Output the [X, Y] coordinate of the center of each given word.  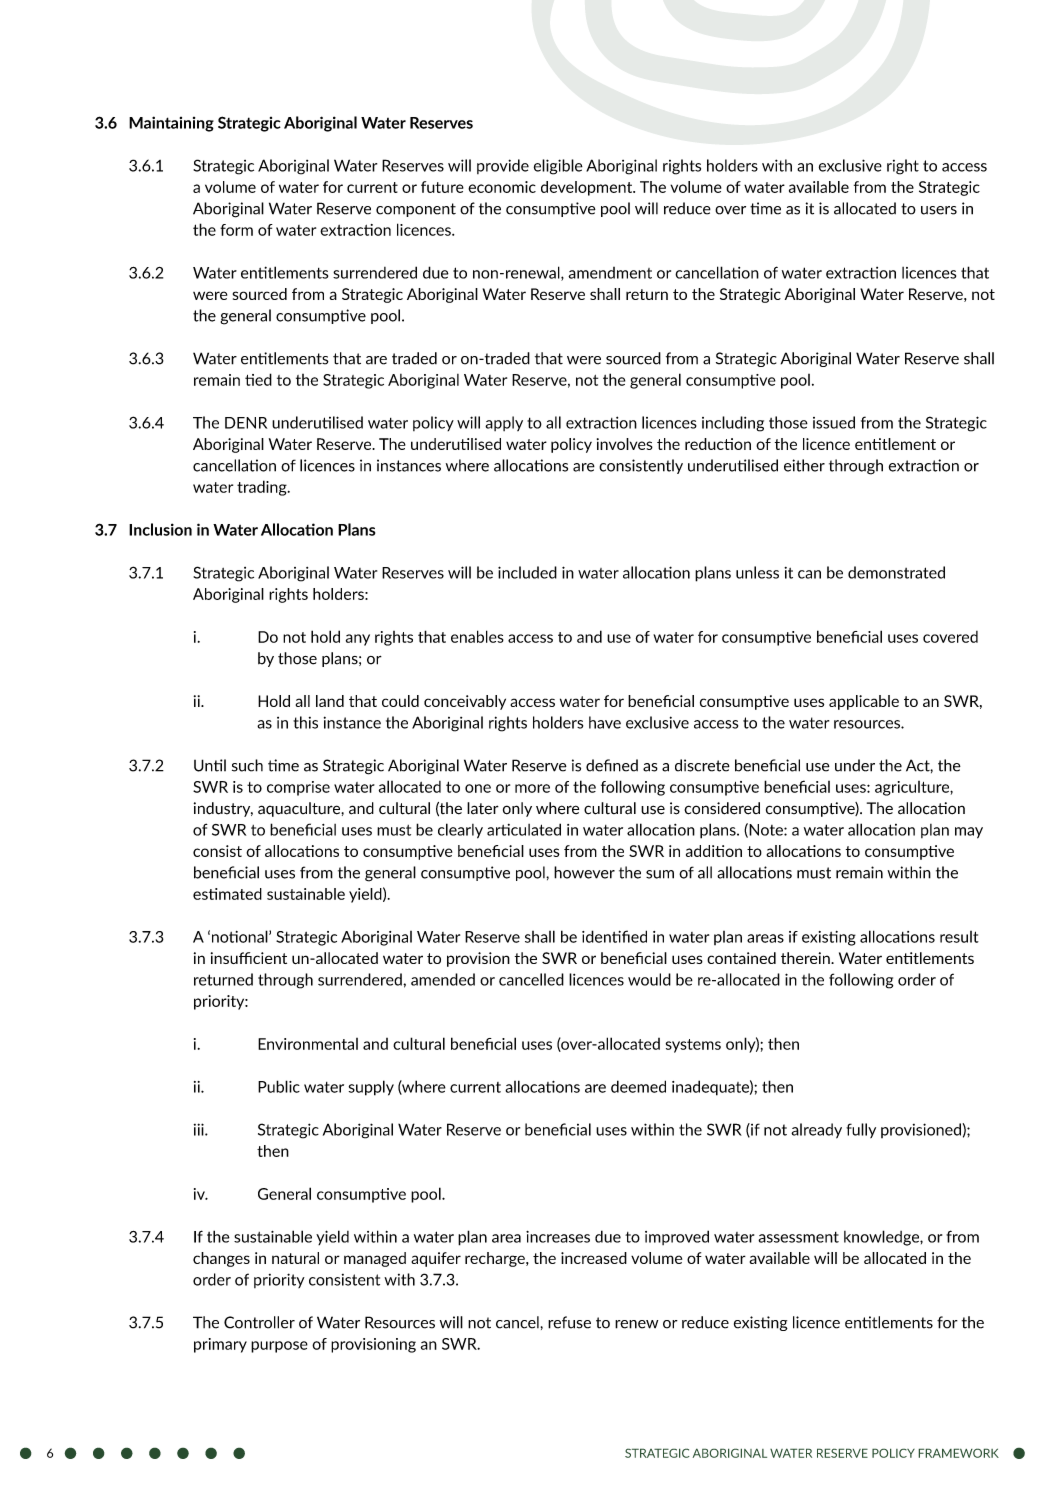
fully [861, 1130]
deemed [638, 1086]
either [804, 465]
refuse [569, 1322]
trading [263, 488]
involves [625, 444]
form [236, 230]
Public [279, 1086]
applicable [864, 702]
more [532, 788]
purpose [279, 1347]
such [247, 765]
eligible [558, 167]
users [939, 210]
